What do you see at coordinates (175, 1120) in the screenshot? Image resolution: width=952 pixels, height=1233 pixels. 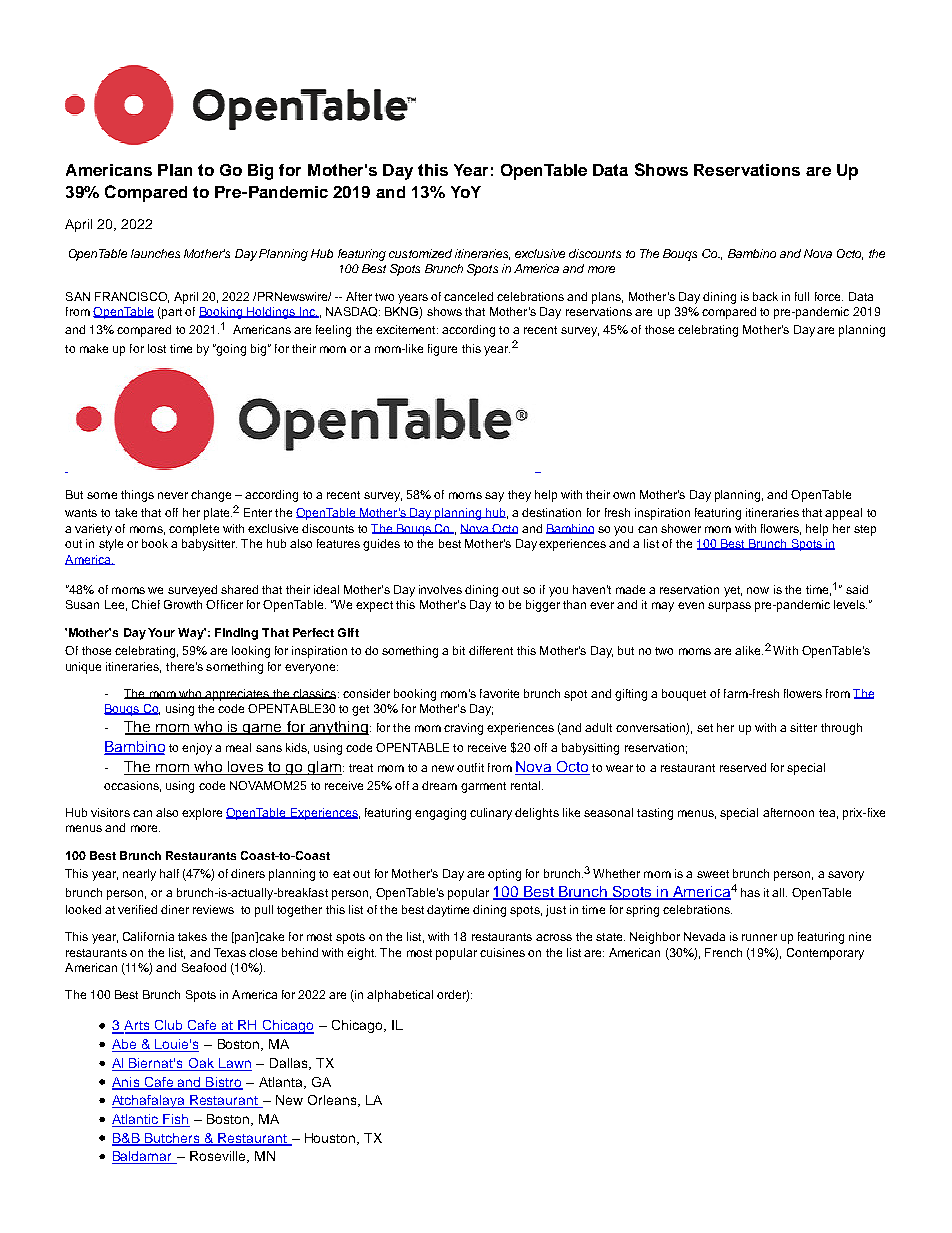 I see `Fish` at bounding box center [175, 1120].
